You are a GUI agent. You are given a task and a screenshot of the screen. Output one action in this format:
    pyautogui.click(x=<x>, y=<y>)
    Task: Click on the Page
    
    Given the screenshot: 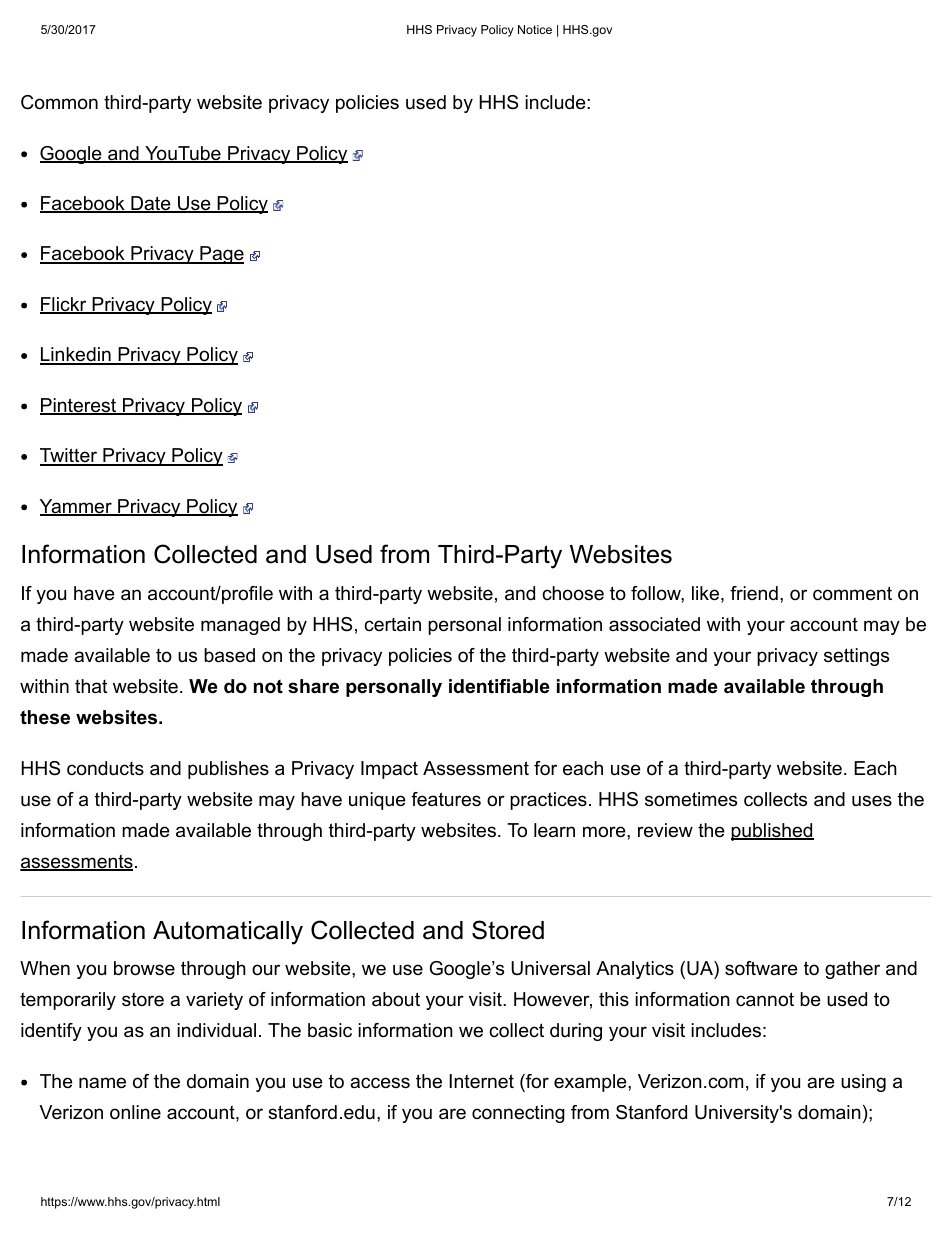 What is the action you would take?
    pyautogui.click(x=221, y=255)
